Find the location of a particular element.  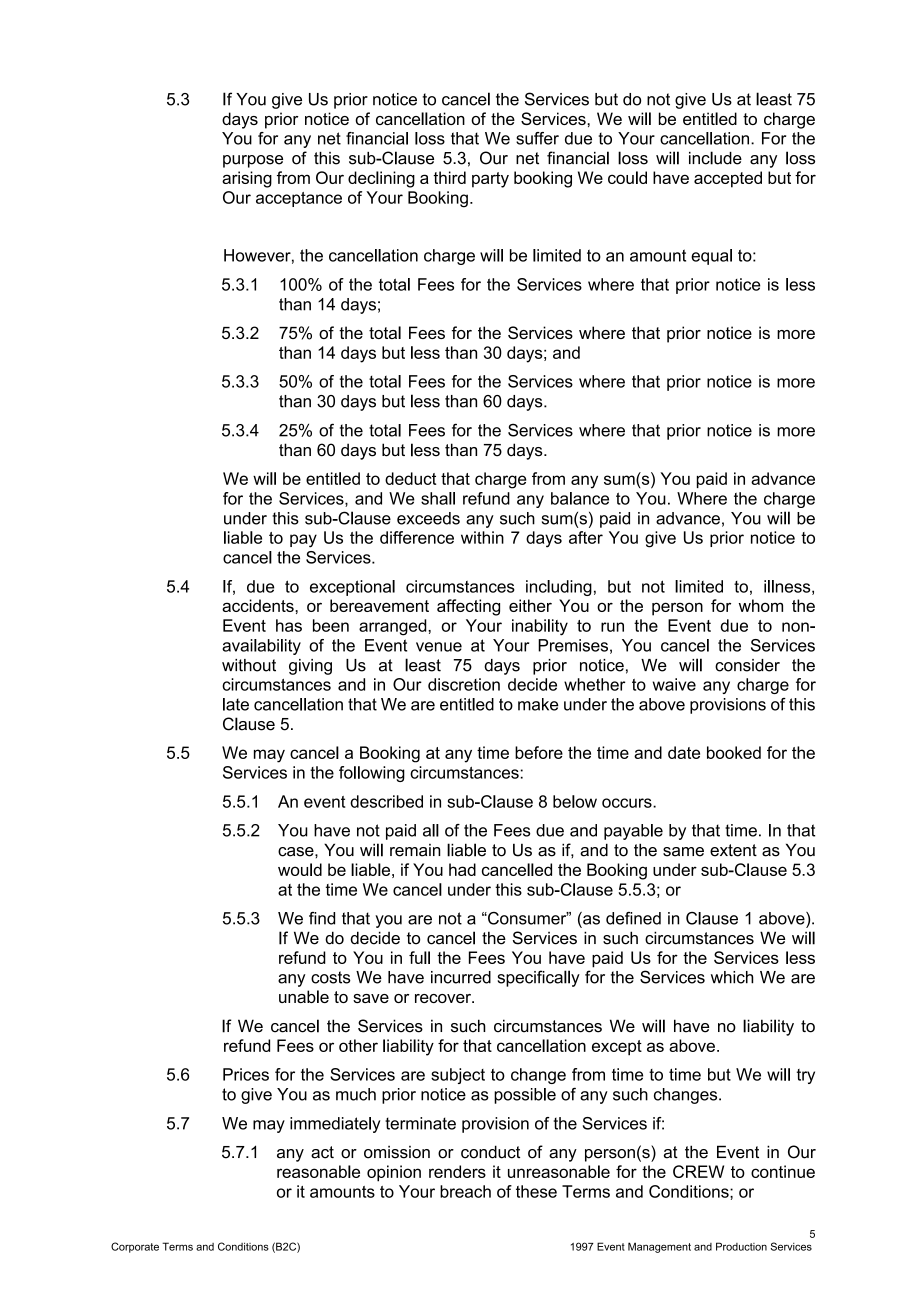

affecting is located at coordinates (468, 607).
